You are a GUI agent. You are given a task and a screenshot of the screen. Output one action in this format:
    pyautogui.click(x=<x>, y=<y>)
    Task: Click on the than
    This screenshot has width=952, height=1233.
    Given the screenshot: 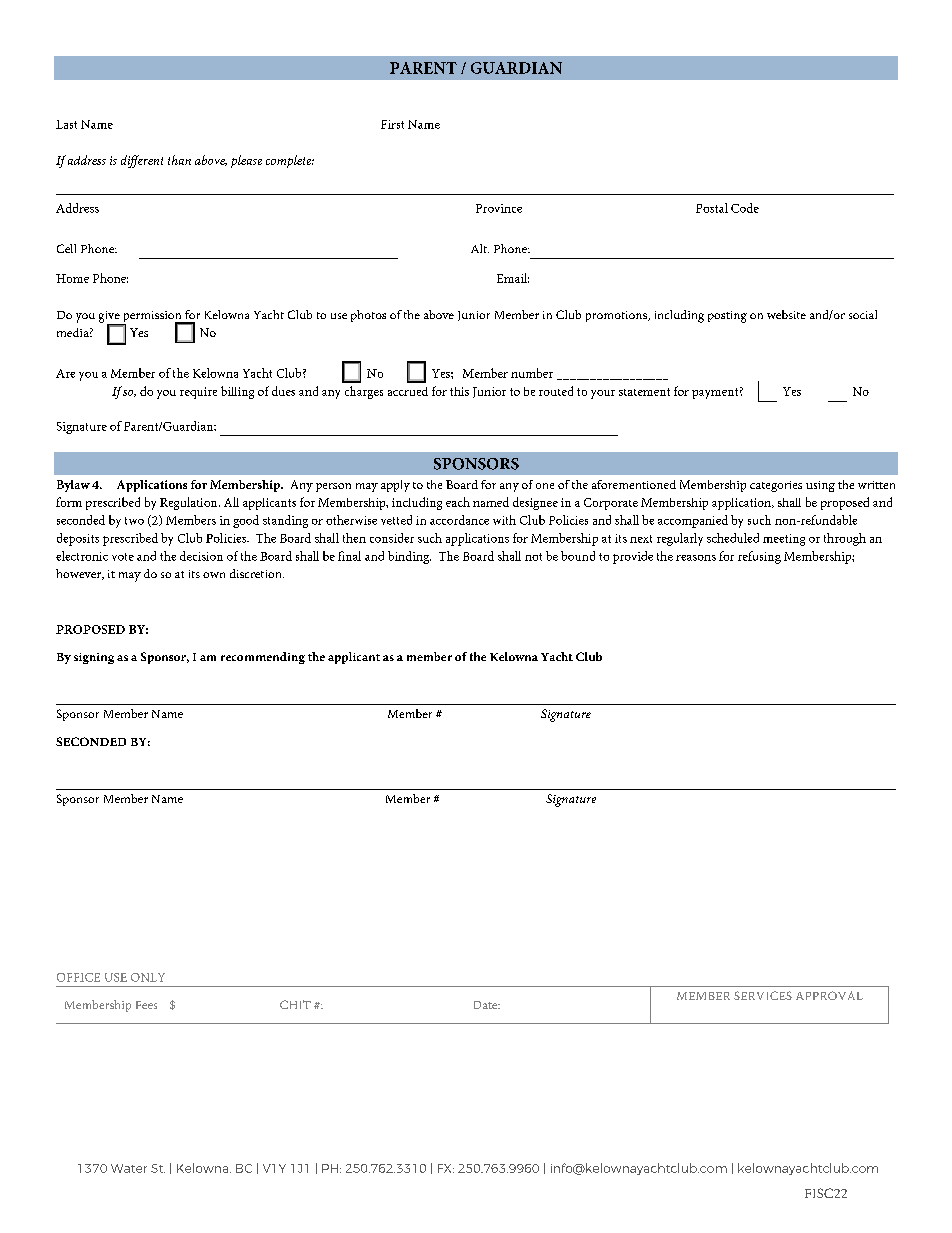 What is the action you would take?
    pyautogui.click(x=179, y=160)
